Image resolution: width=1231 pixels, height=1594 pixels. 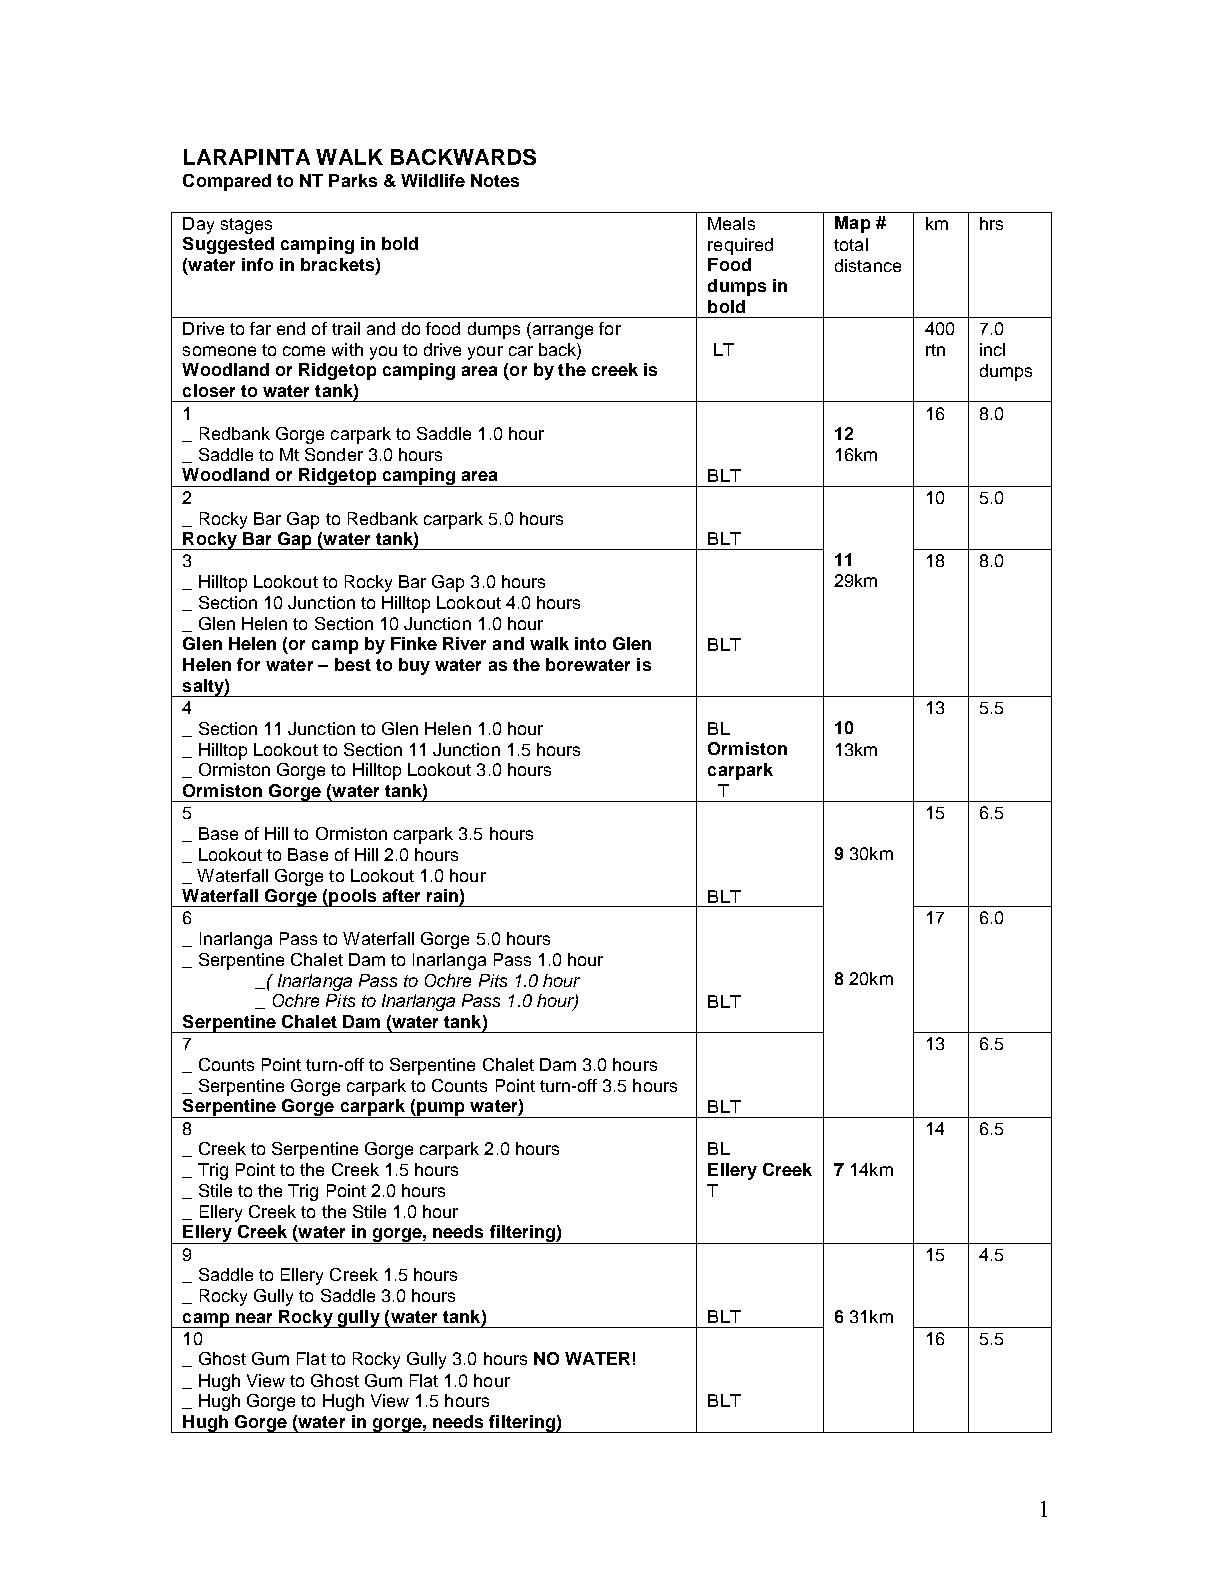 I want to click on after, so click(x=401, y=895).
